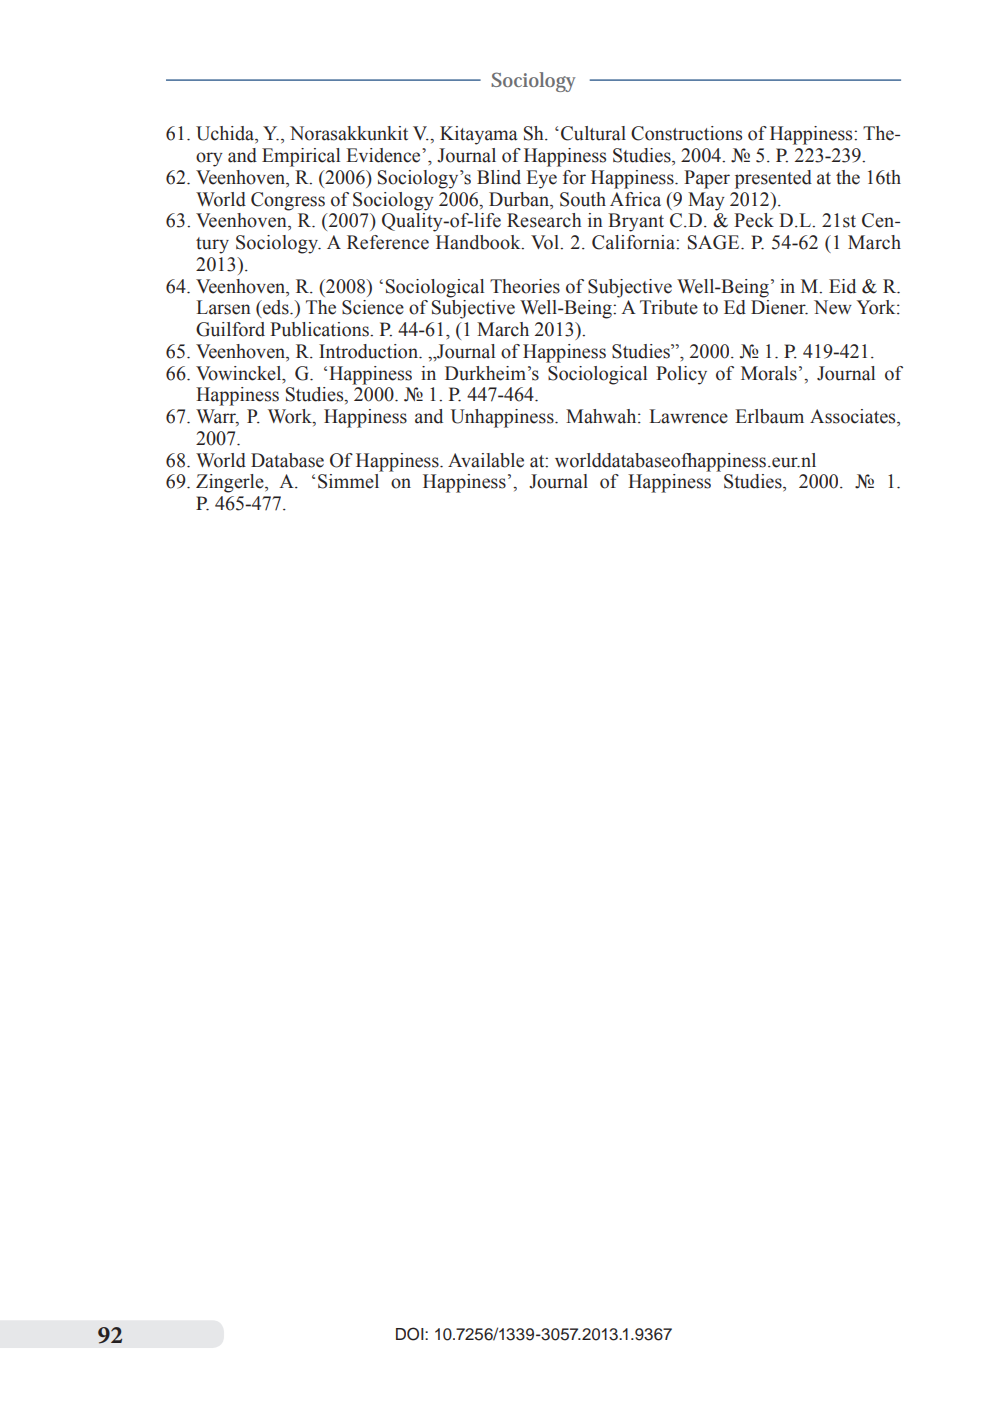 The height and width of the image is (1409, 996). Describe the element at coordinates (688, 416) in the image. I see `Lawrence` at that location.
